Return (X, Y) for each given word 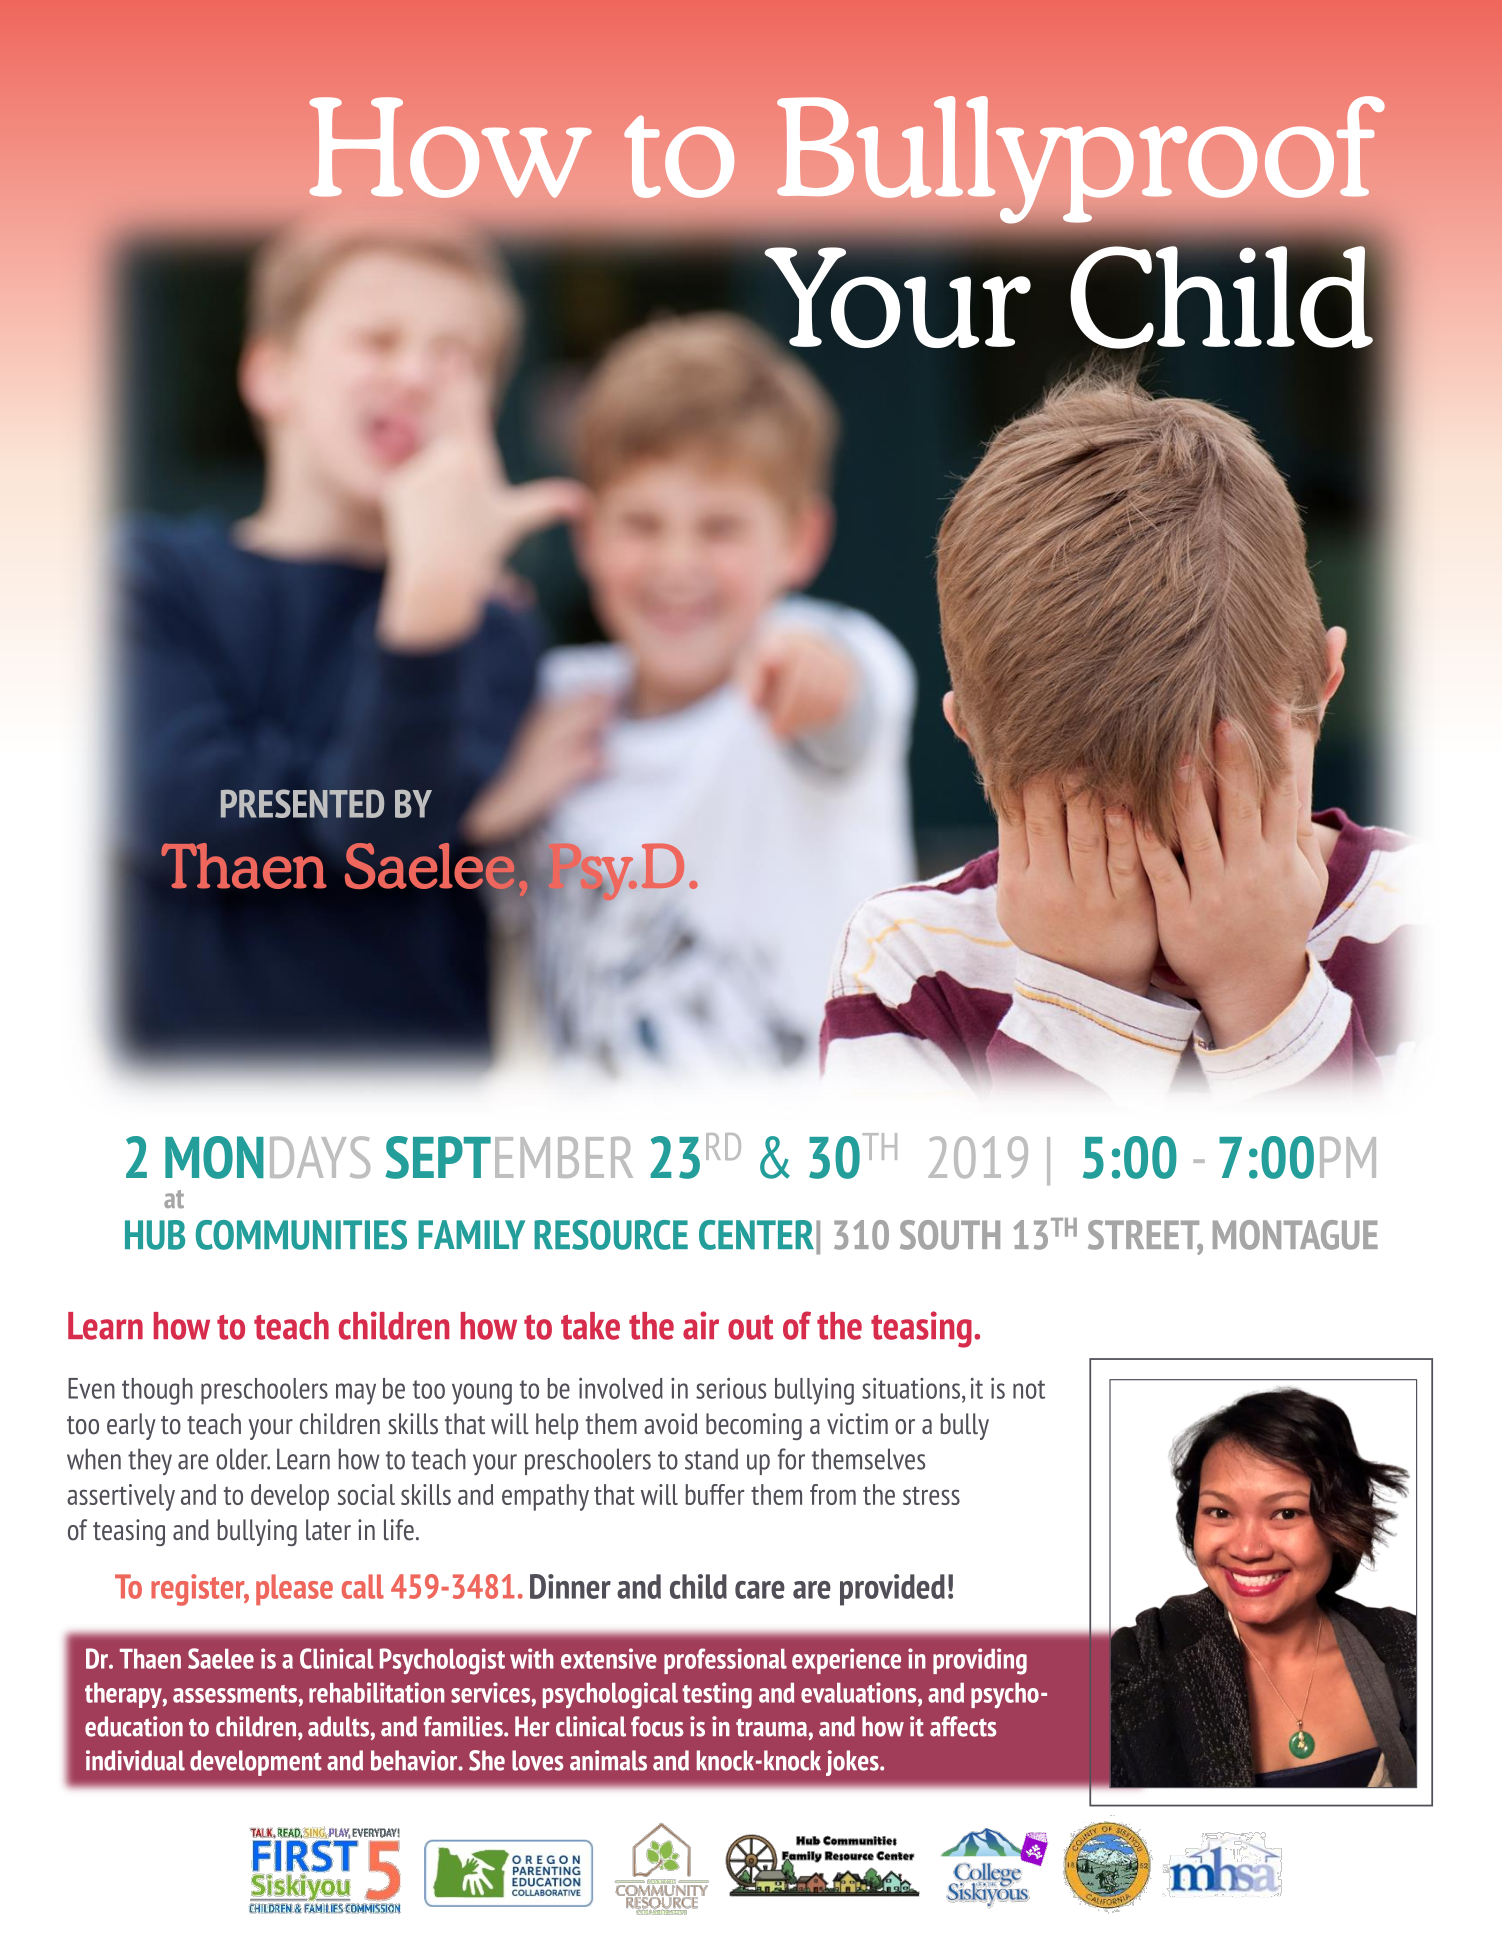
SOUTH (950, 1235)
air (701, 1325)
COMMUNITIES (301, 1235)
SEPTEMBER (509, 1157)
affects (963, 1726)
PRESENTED (302, 803)
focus (657, 1726)
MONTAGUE (1295, 1235)
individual (135, 1760)
